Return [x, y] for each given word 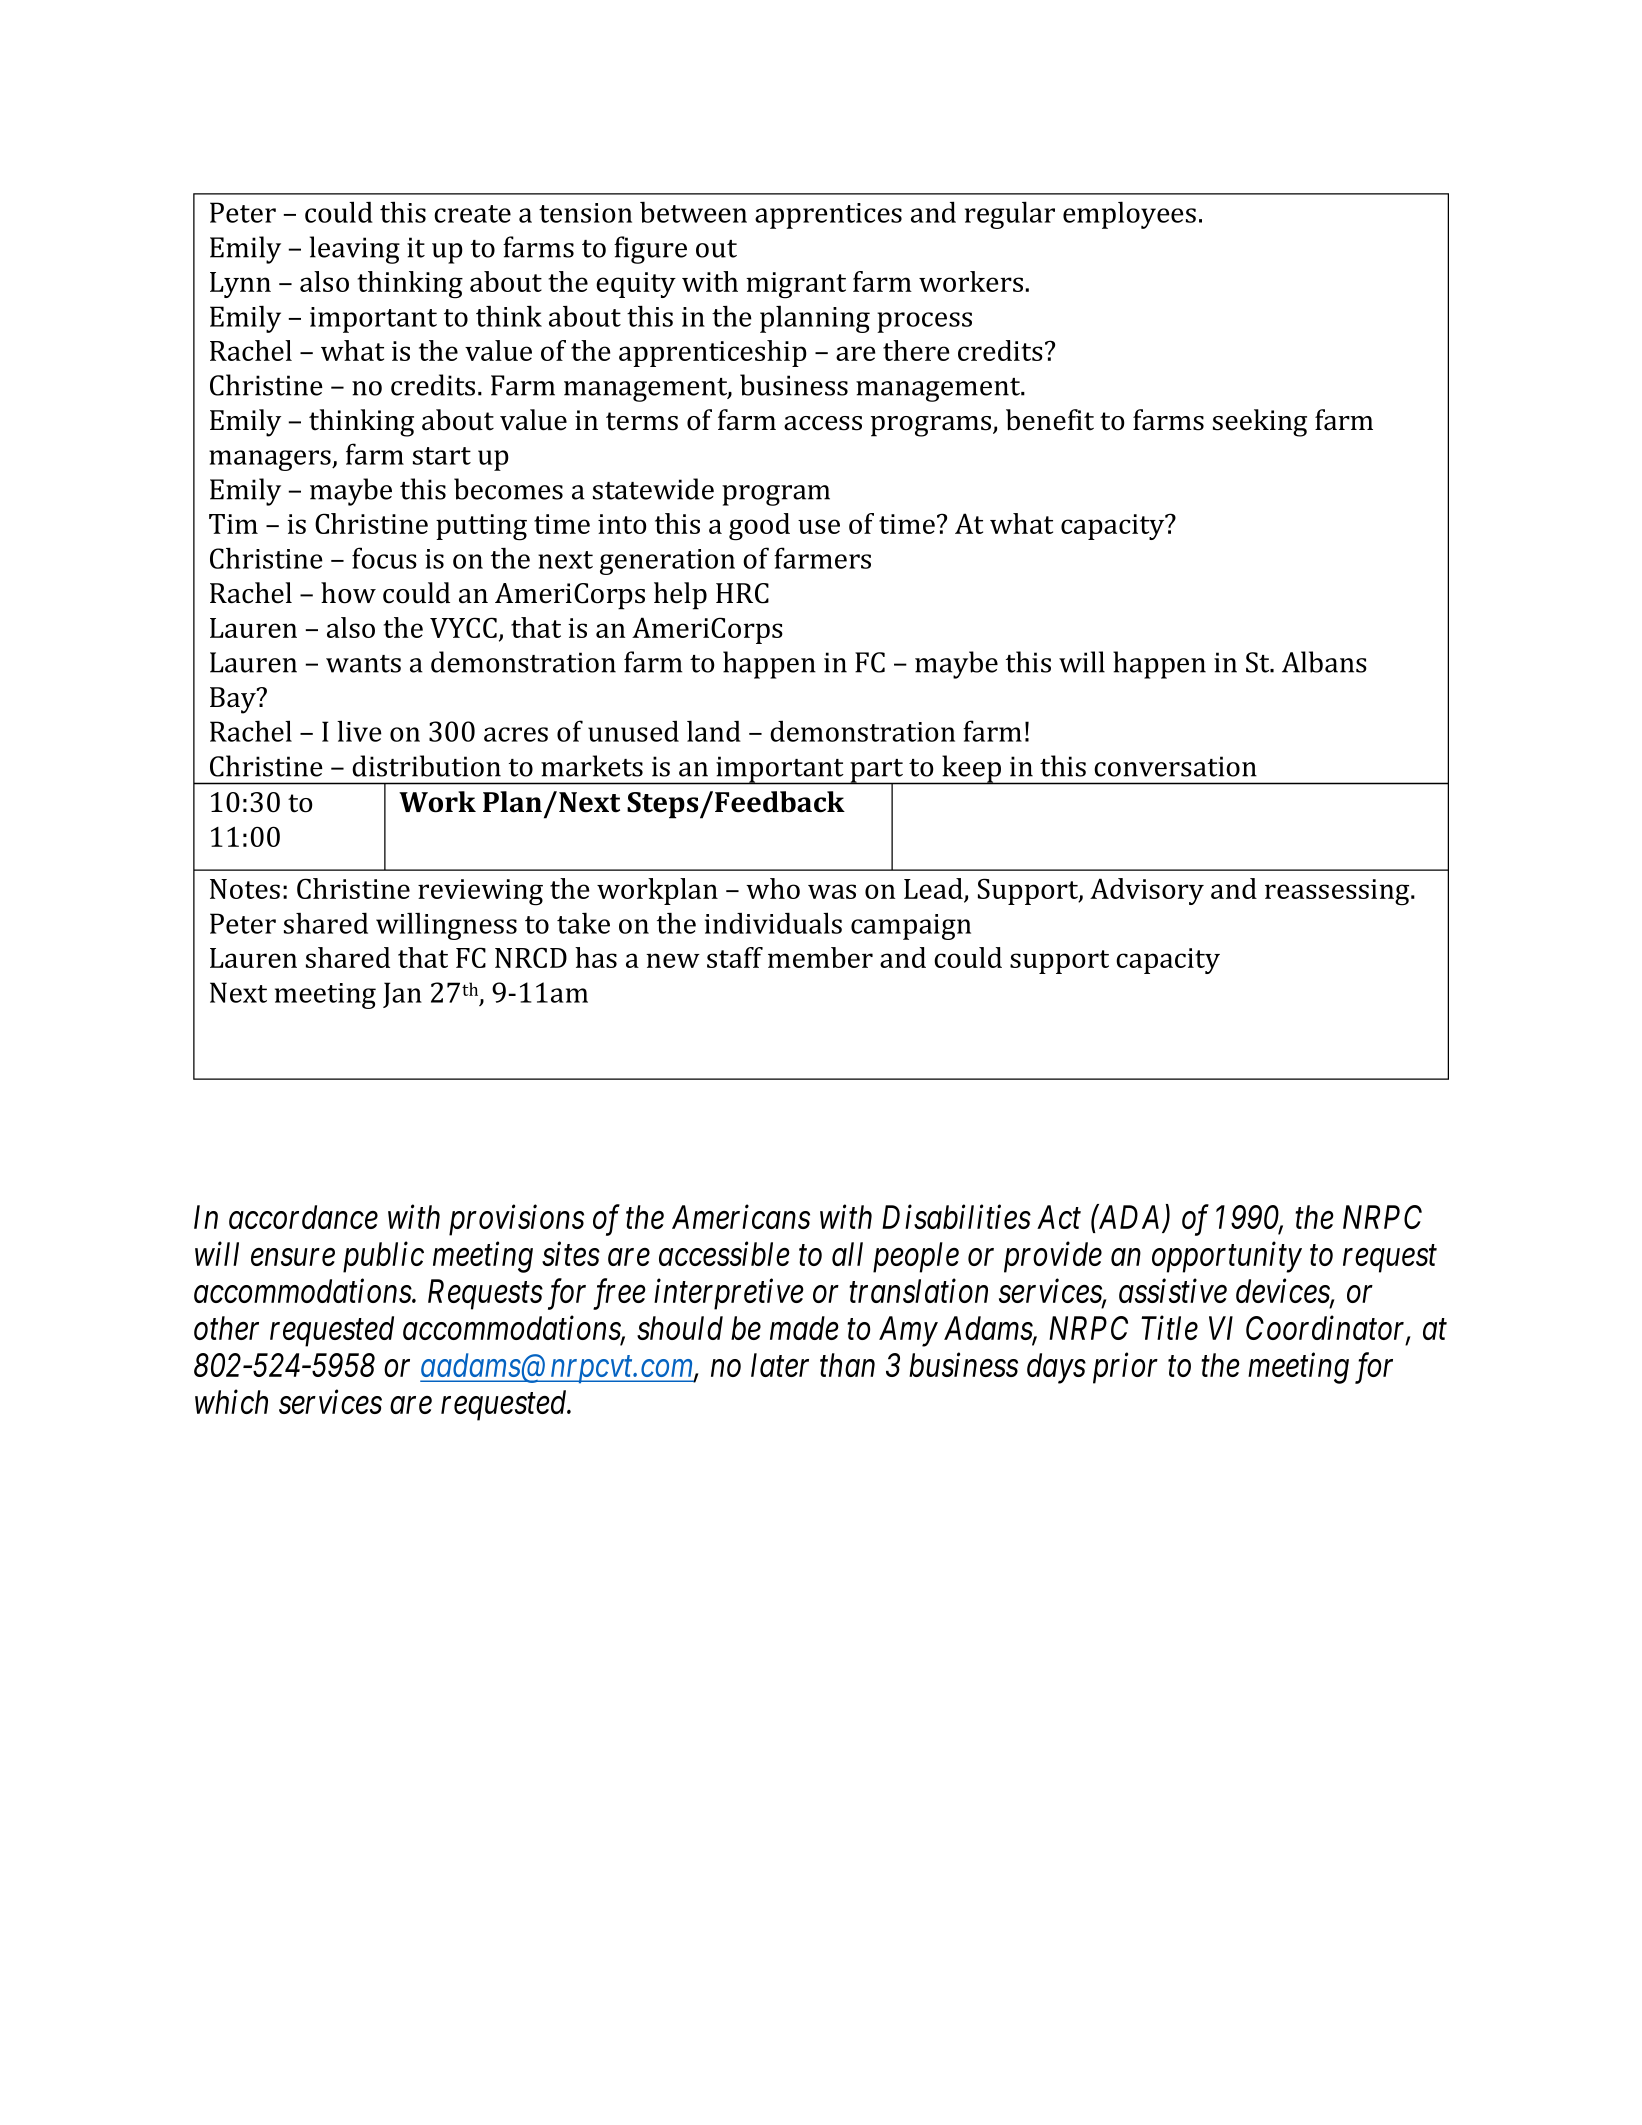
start [442, 456]
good [759, 527]
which [231, 1401]
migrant [796, 285]
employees [1129, 215]
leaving [355, 250]
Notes [245, 889]
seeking [1260, 423]
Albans [1324, 662]
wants [363, 664]
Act [1059, 1217]
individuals [773, 923]
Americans [741, 1217]
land [714, 731]
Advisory [1147, 891]
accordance [303, 1217]
